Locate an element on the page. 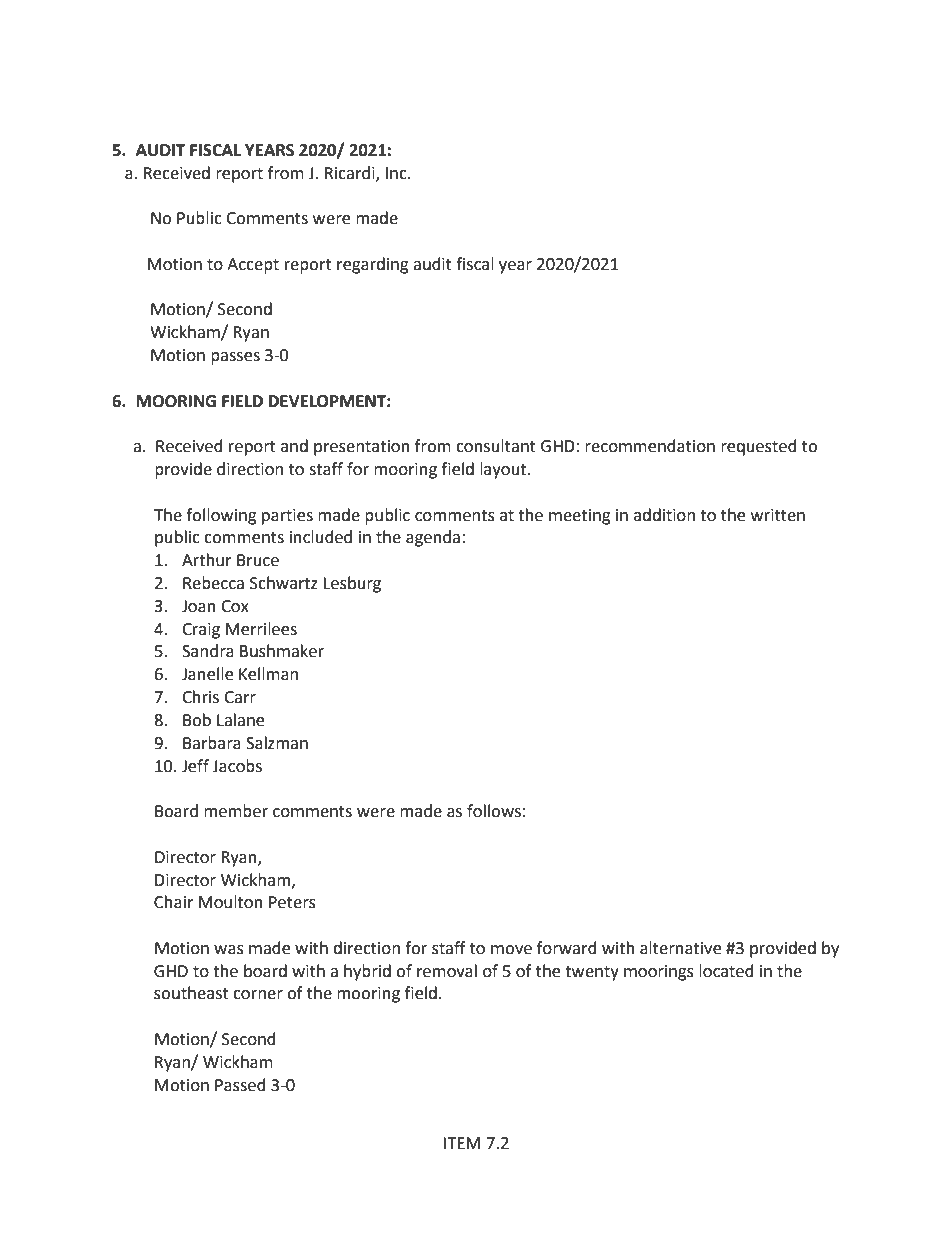 The height and width of the document is (1233, 952). recommendation is located at coordinates (650, 446).
